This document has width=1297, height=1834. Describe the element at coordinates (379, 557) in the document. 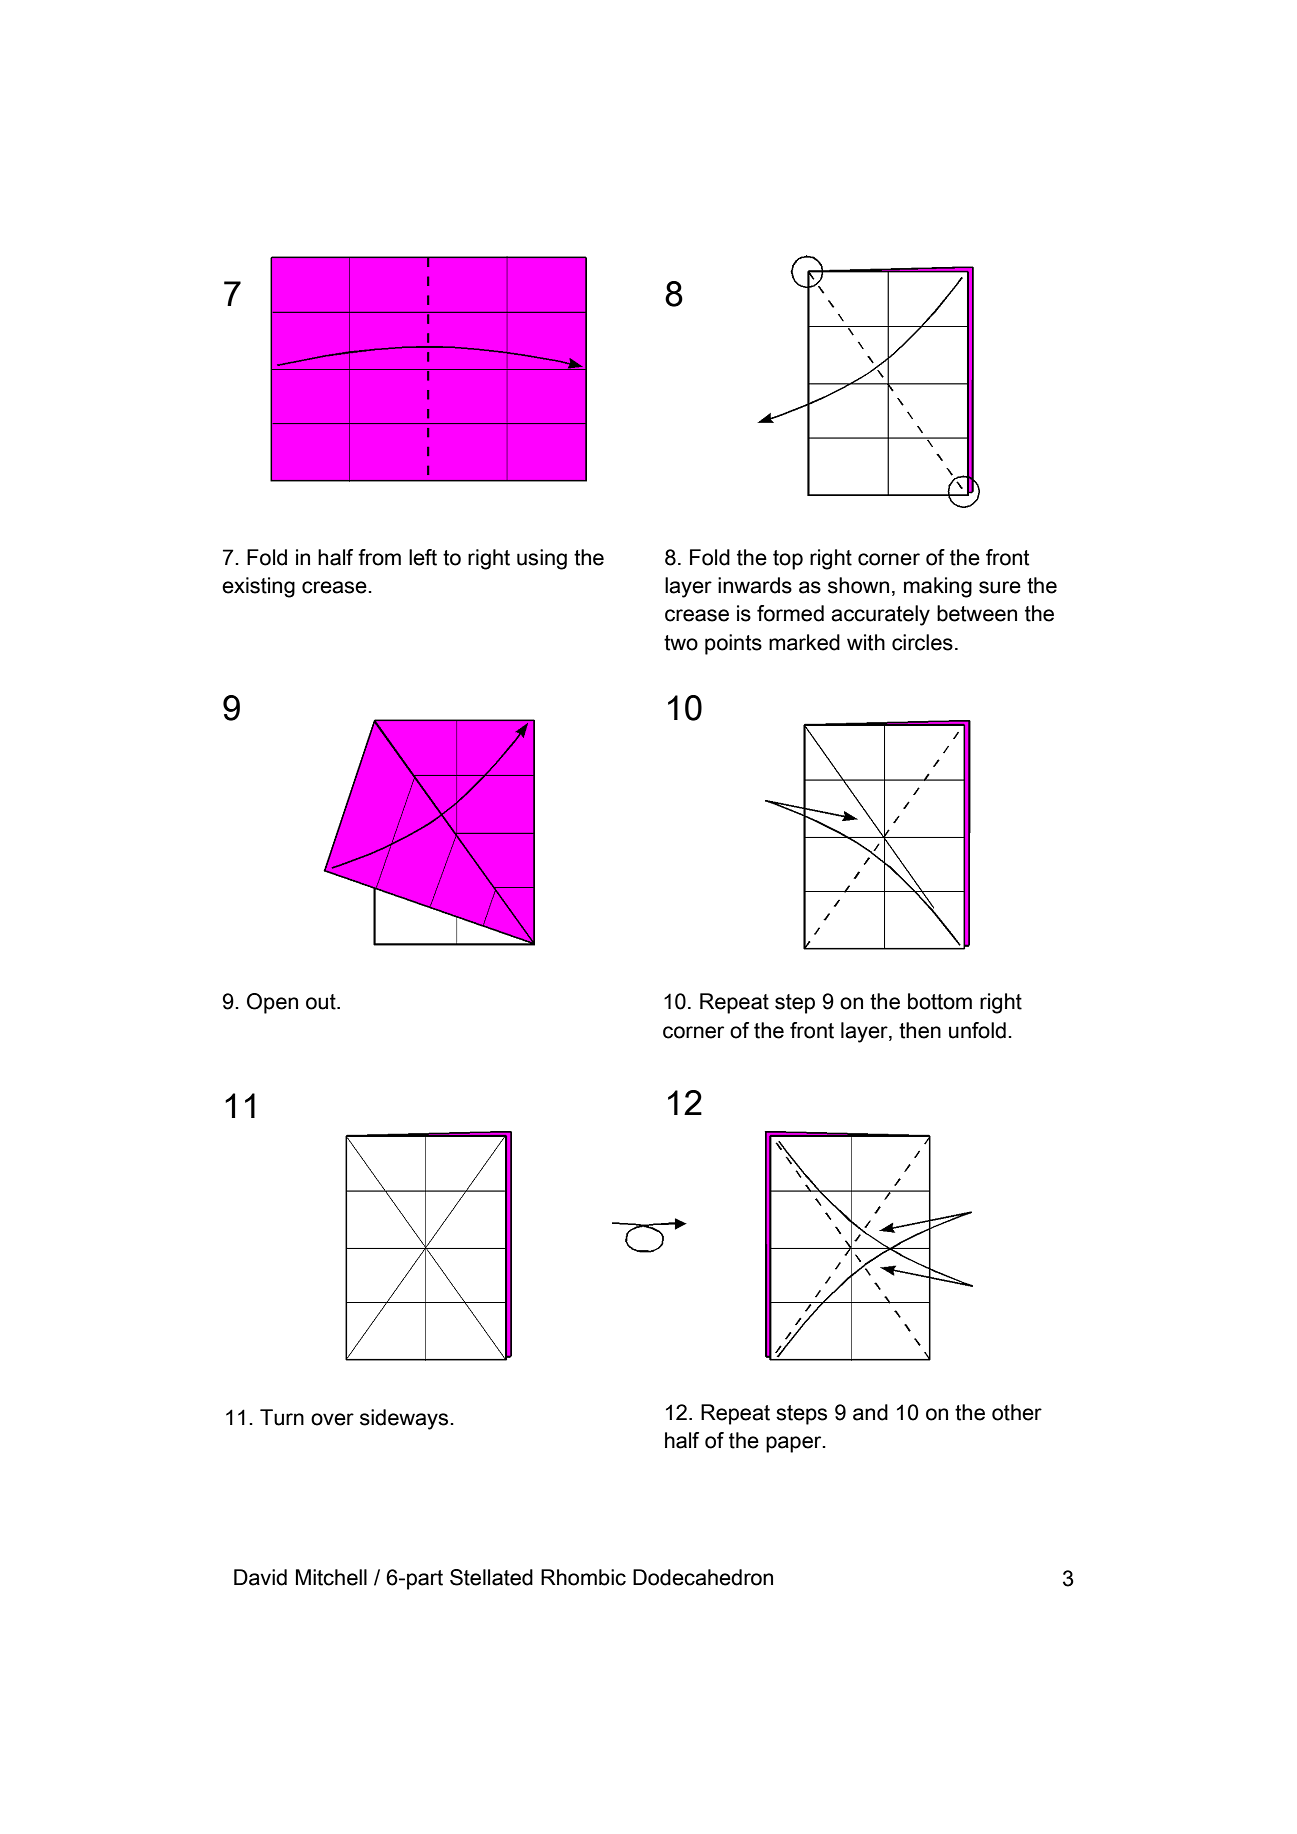

I see `from` at that location.
